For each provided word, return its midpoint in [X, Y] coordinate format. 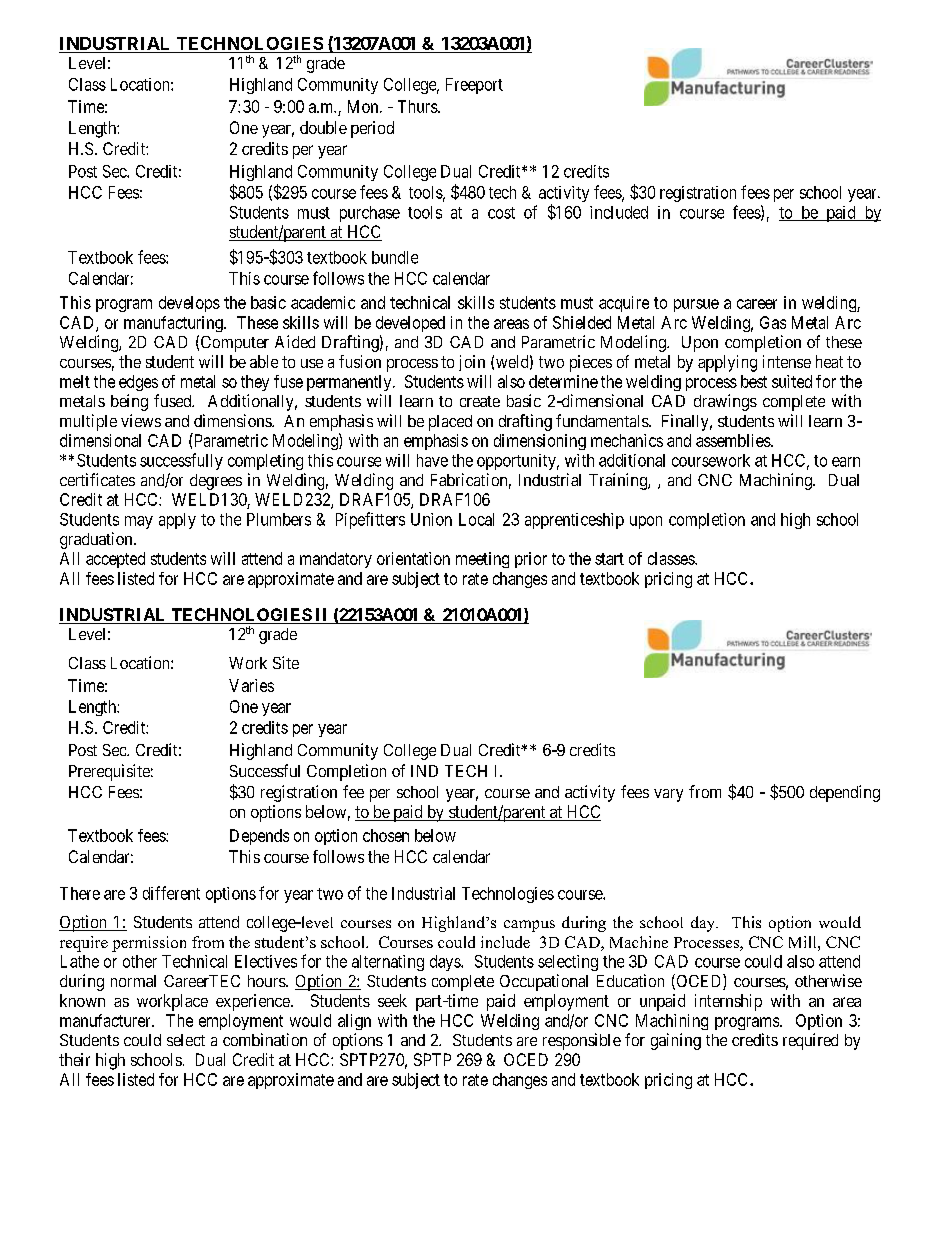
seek [392, 1000]
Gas [773, 322]
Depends [259, 837]
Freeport [474, 86]
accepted [115, 560]
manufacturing [174, 324]
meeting [482, 560]
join [472, 363]
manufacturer [106, 1020]
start [609, 559]
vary [668, 795]
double [323, 127]
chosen [386, 835]
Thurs [418, 106]
